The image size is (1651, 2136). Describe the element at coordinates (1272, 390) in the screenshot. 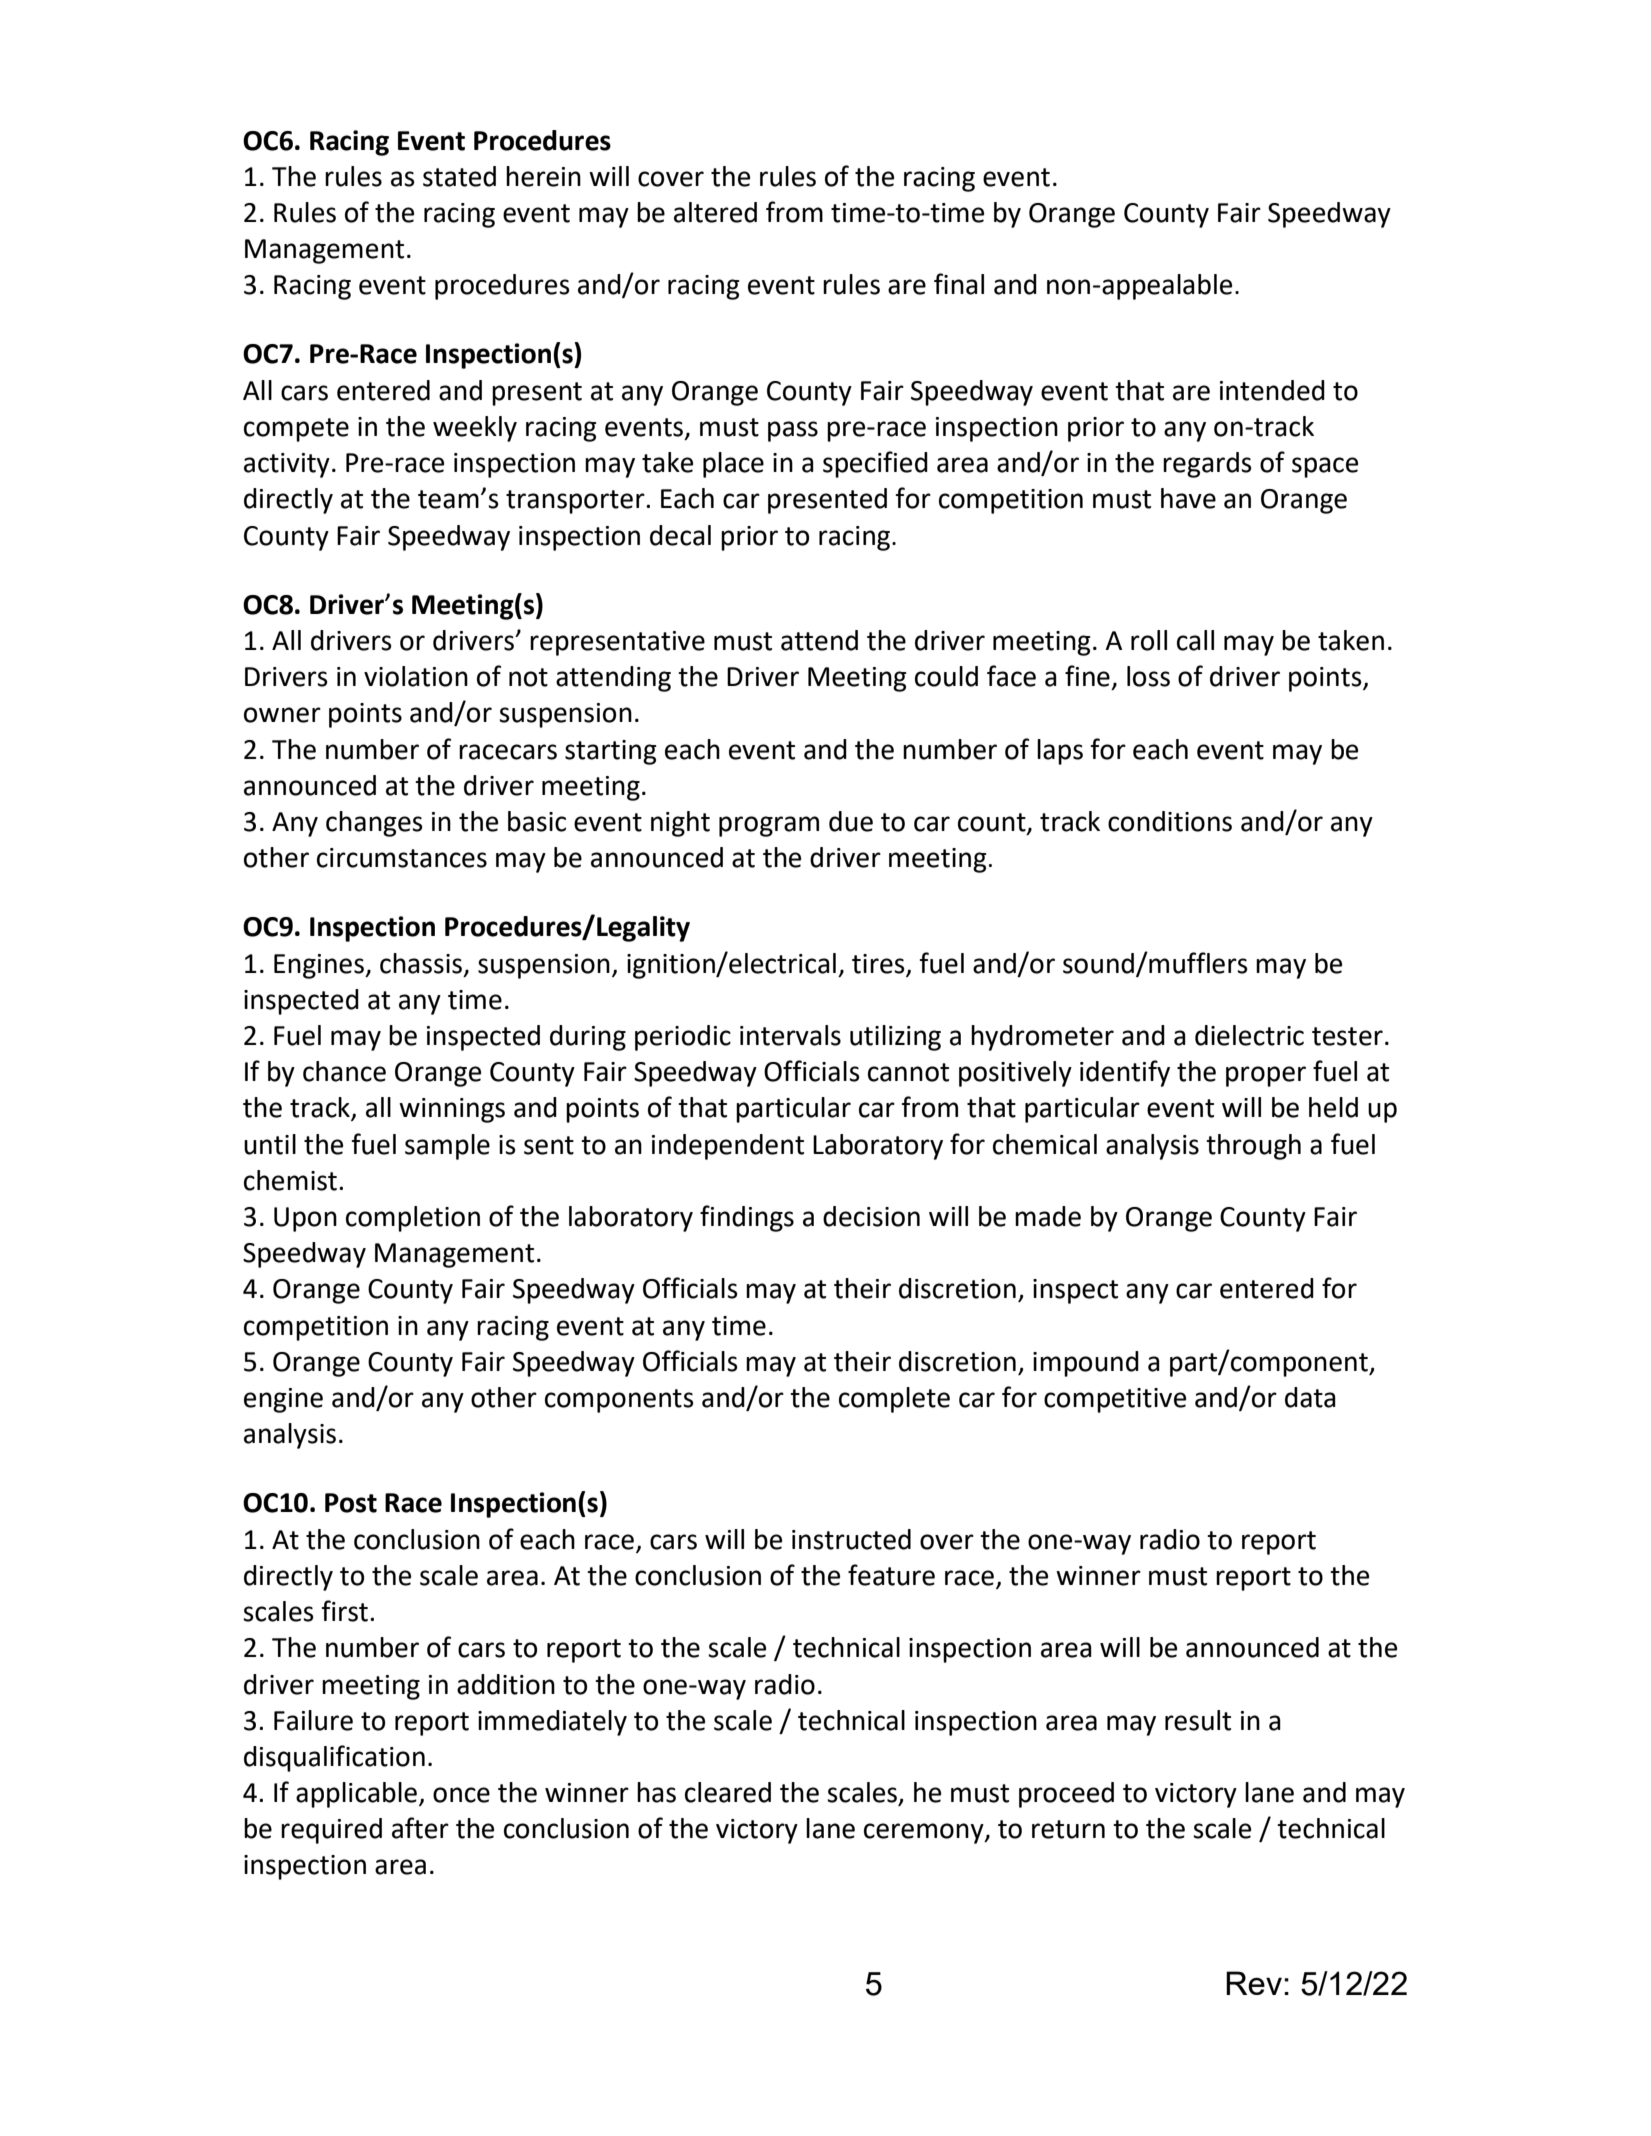

I see `intended` at that location.
